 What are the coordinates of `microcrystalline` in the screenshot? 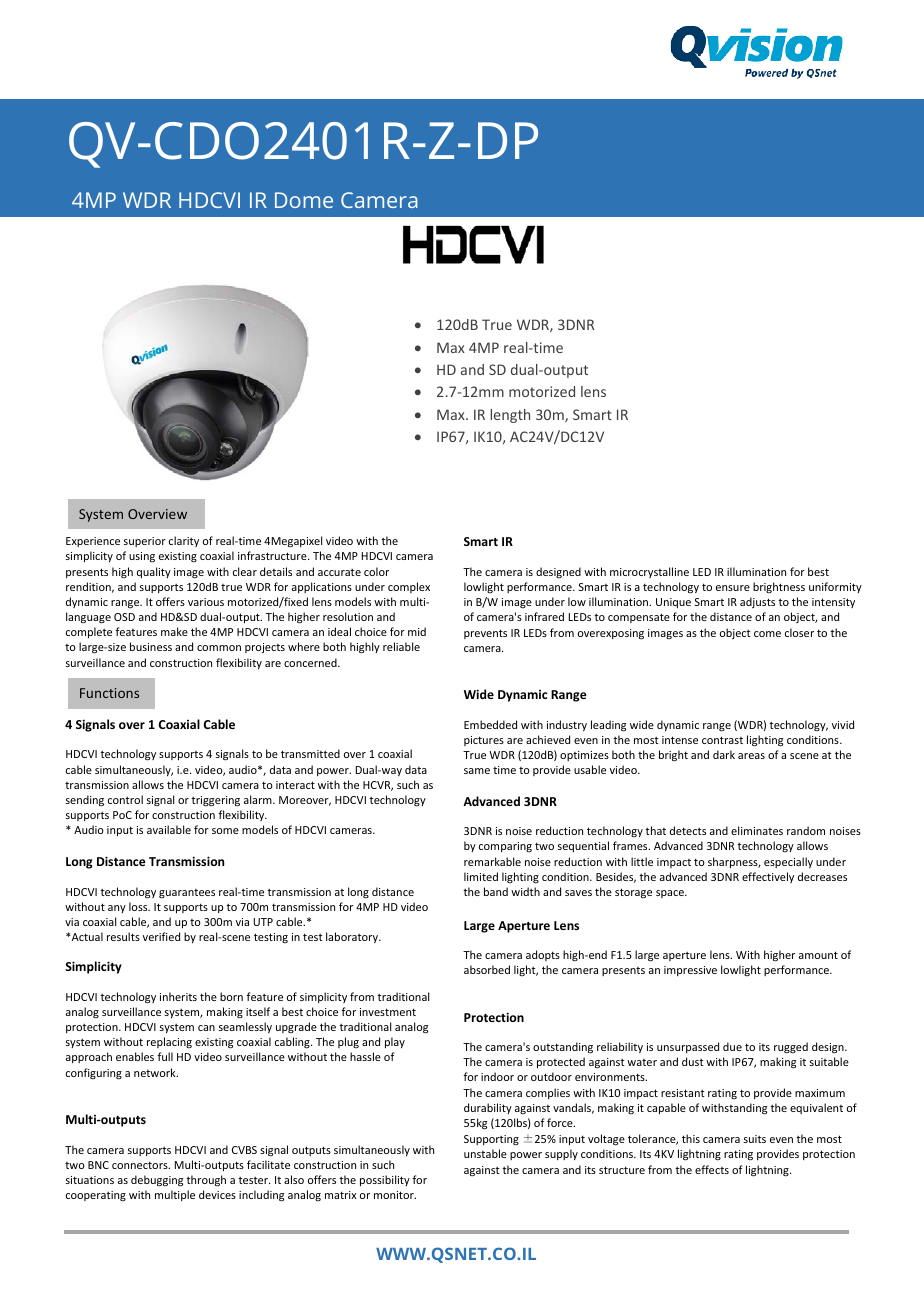 It's located at (649, 572).
